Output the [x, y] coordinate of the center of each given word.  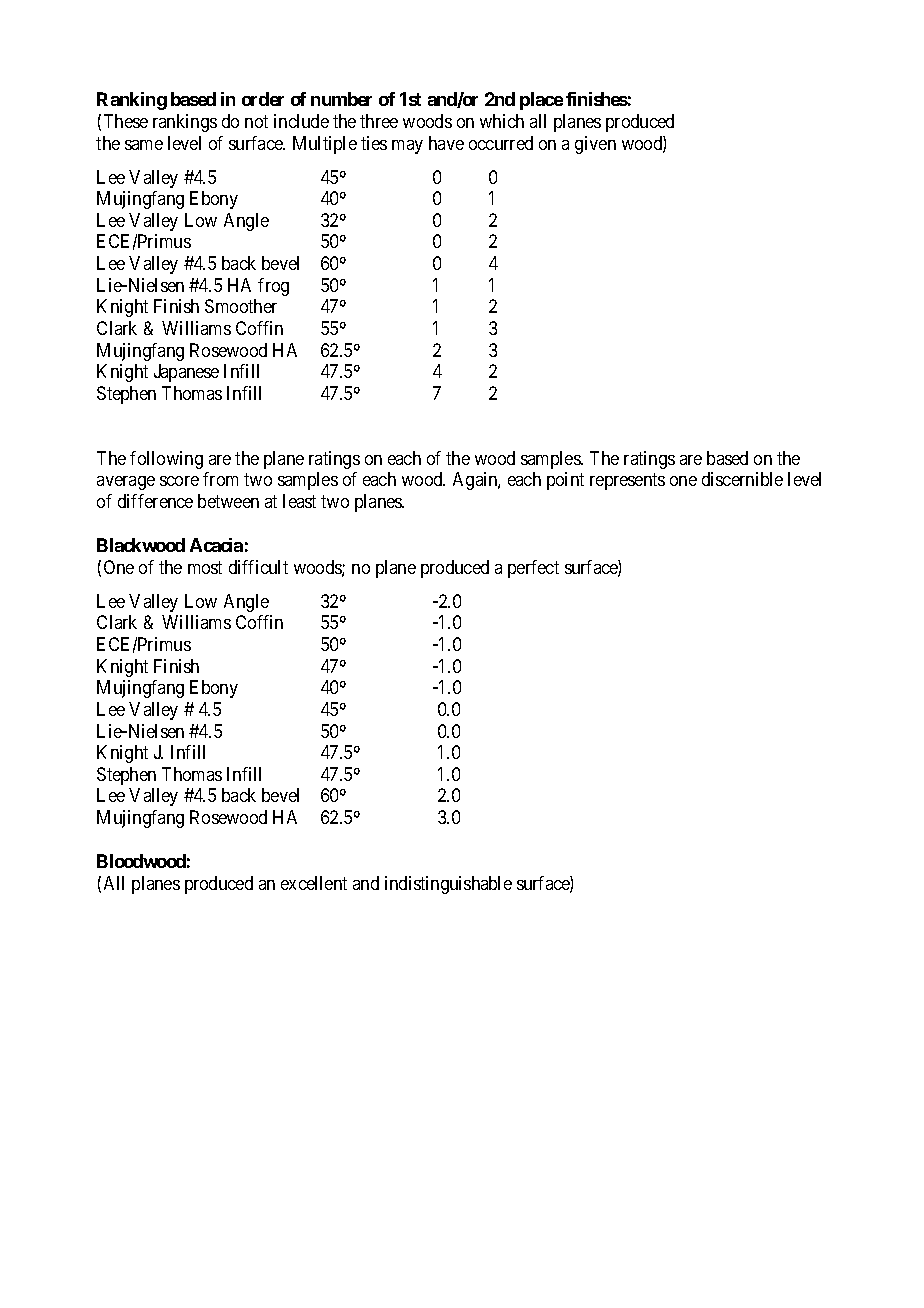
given [595, 145]
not [256, 121]
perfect [533, 569]
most [205, 567]
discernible [742, 479]
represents [627, 481]
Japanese [186, 373]
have [446, 143]
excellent [314, 883]
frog [273, 287]
